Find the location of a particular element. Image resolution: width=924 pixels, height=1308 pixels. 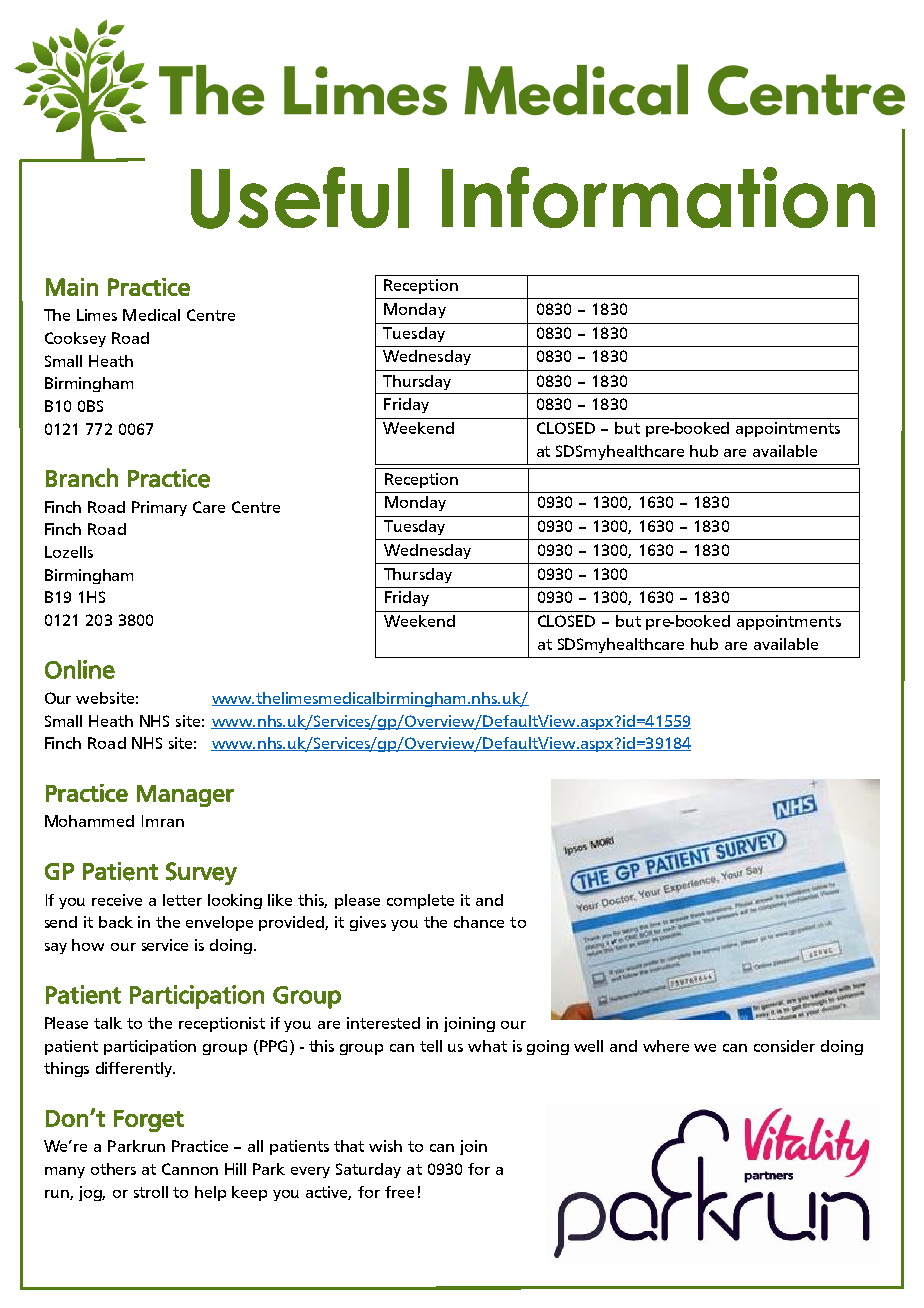

Useful is located at coordinates (300, 198).
